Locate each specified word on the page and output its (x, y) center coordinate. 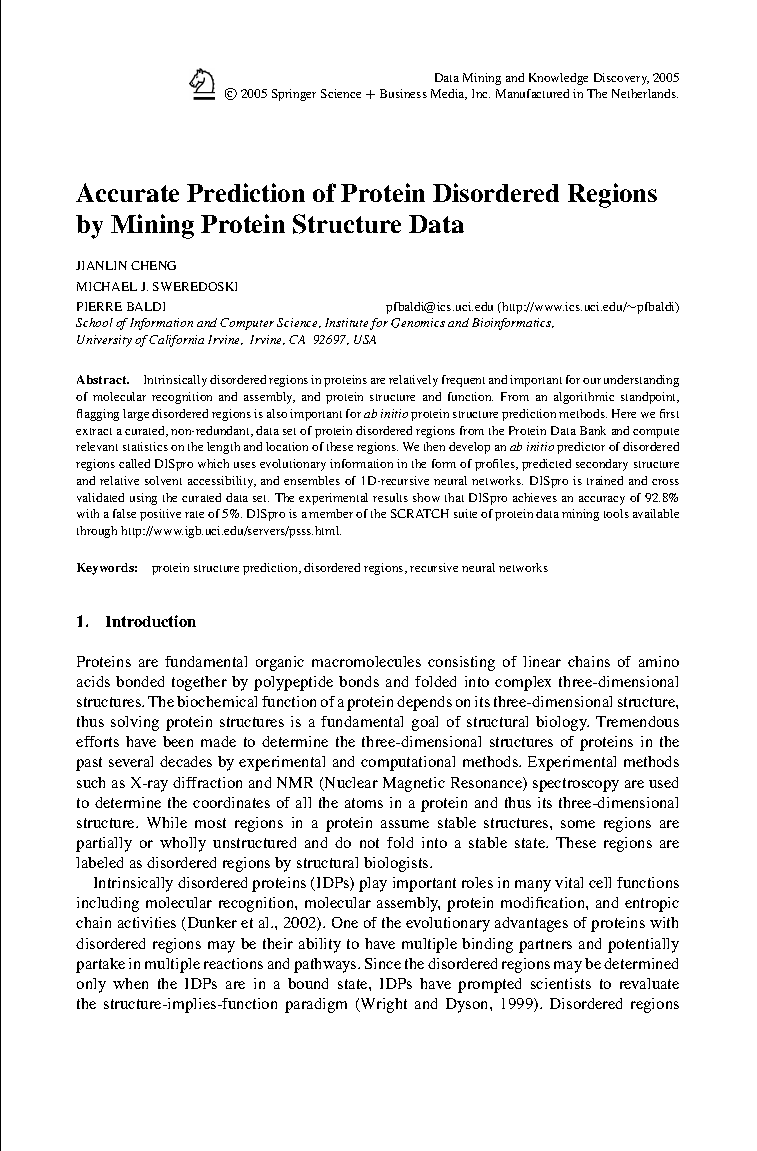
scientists (561, 983)
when (130, 983)
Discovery (621, 79)
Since (383, 963)
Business (403, 93)
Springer (294, 95)
